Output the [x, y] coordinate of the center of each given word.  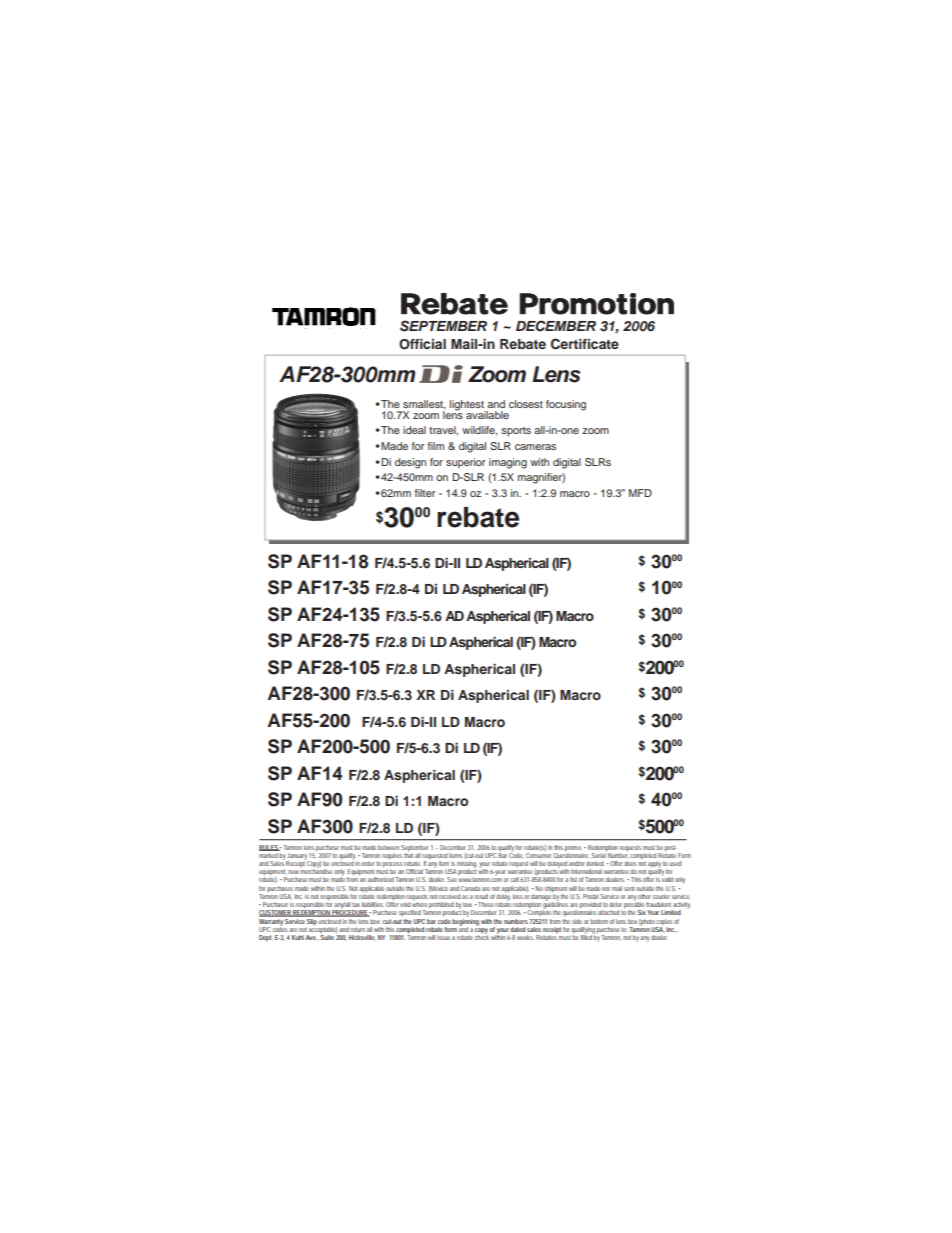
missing [466, 864]
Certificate [585, 344]
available [487, 415]
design [410, 463]
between [388, 847]
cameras [535, 447]
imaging [508, 463]
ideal [414, 430]
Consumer [538, 854]
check [482, 936]
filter [425, 493]
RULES [270, 848]
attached [608, 912]
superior [465, 463]
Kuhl [298, 937]
